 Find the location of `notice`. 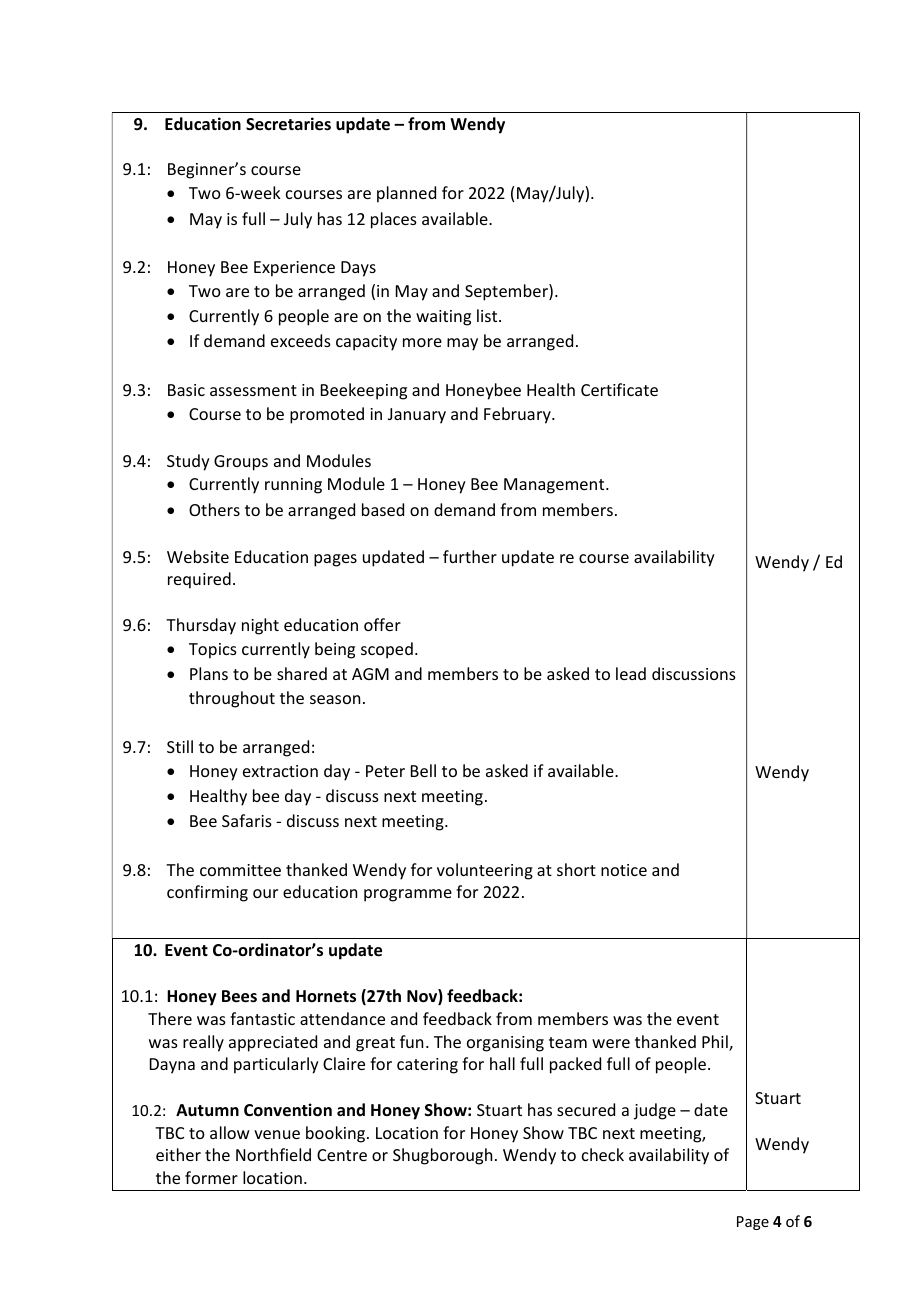

notice is located at coordinates (624, 870).
